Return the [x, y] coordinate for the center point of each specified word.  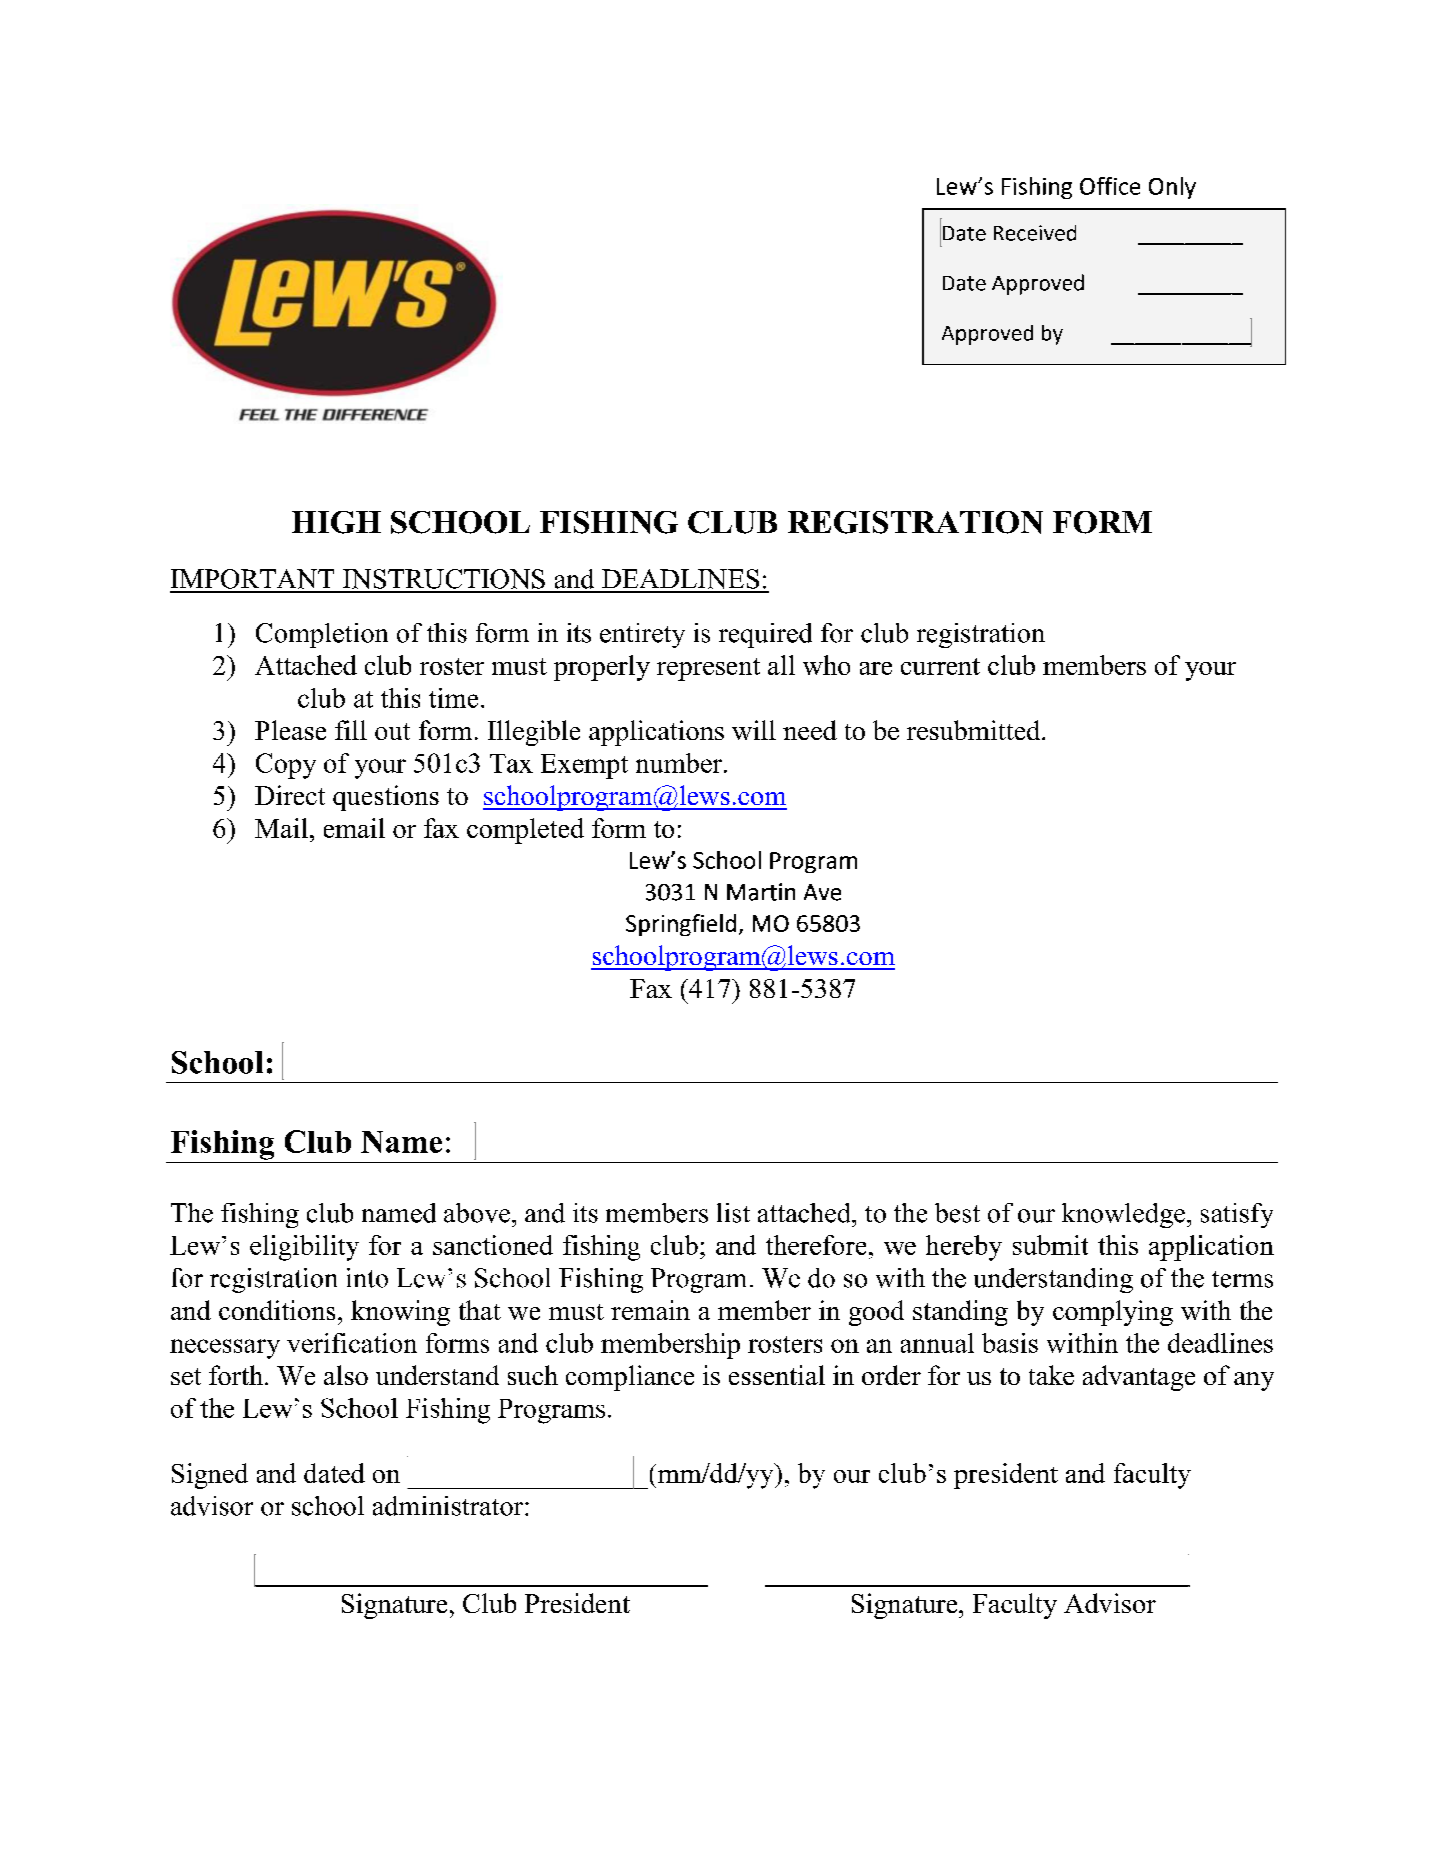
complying [1113, 1313]
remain [650, 1310]
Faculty [1015, 1606]
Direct [290, 795]
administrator [449, 1506]
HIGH [336, 522]
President [577, 1603]
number [679, 763]
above [478, 1213]
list [733, 1213]
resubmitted [975, 730]
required [765, 635]
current [940, 666]
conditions [277, 1310]
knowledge [1125, 1215]
